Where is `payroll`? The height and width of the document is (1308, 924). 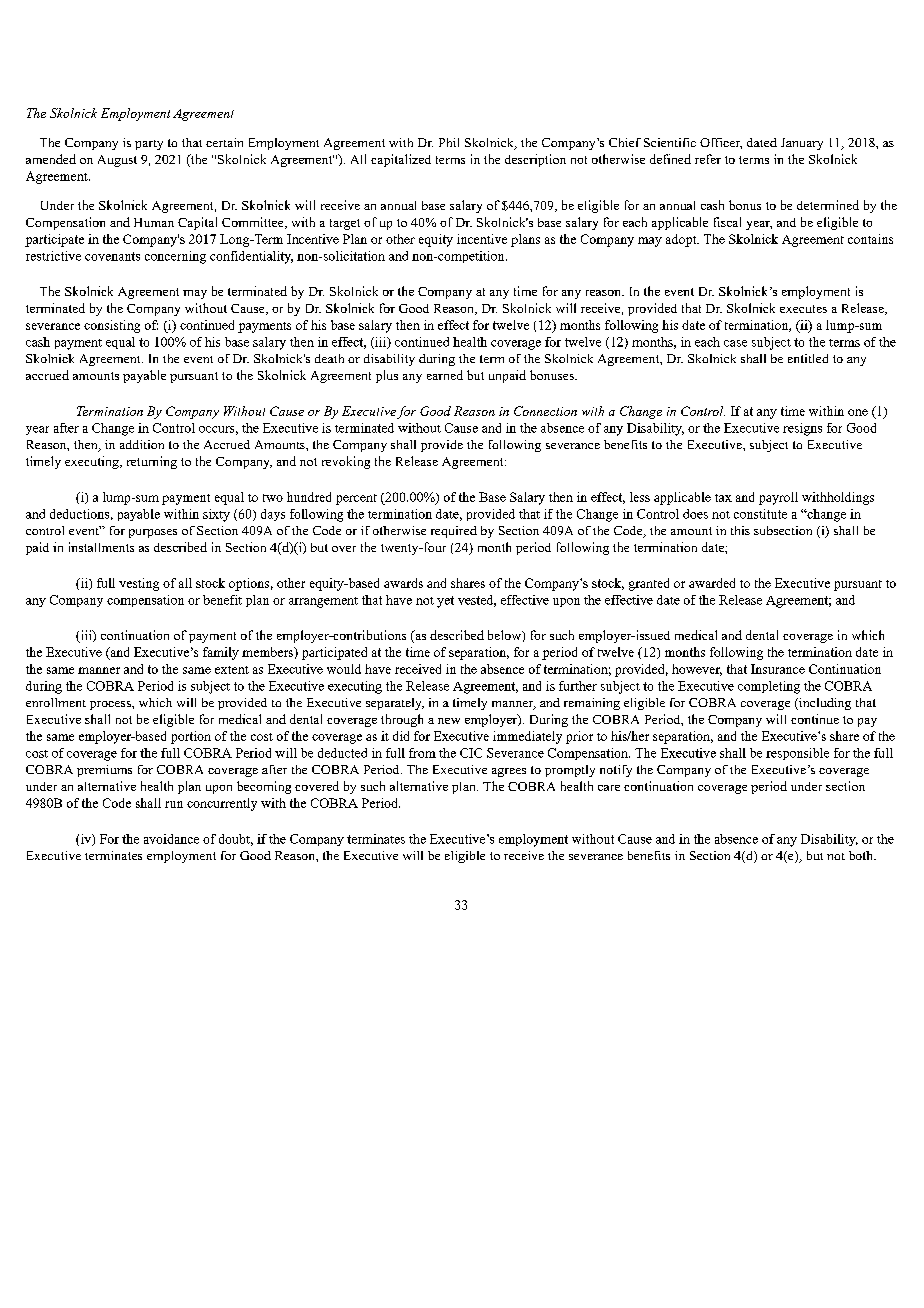 payroll is located at coordinates (778, 498).
